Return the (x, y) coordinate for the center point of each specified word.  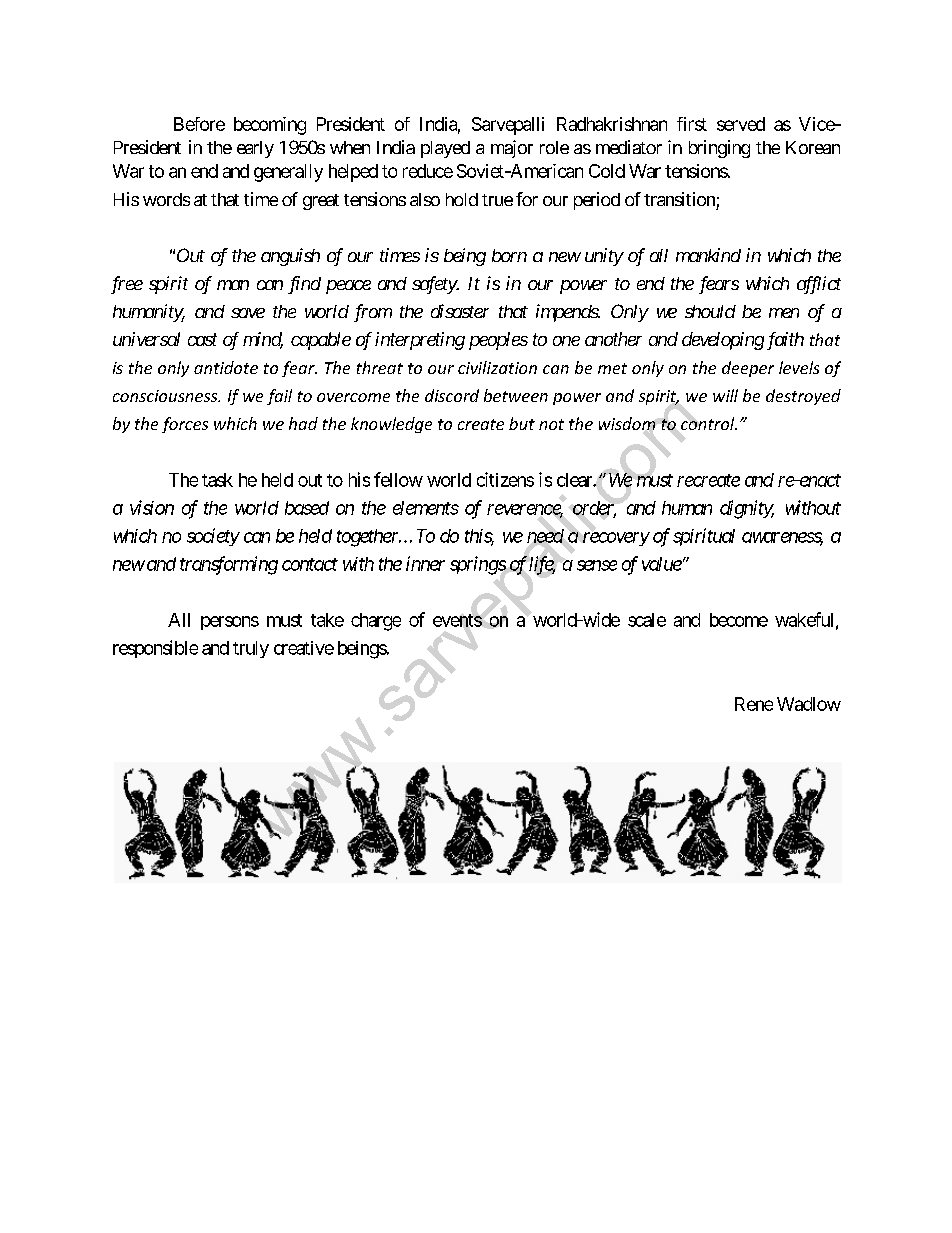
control (709, 423)
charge (376, 622)
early (255, 149)
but (522, 423)
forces (185, 425)
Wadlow (809, 704)
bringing (719, 149)
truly (251, 649)
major (512, 149)
